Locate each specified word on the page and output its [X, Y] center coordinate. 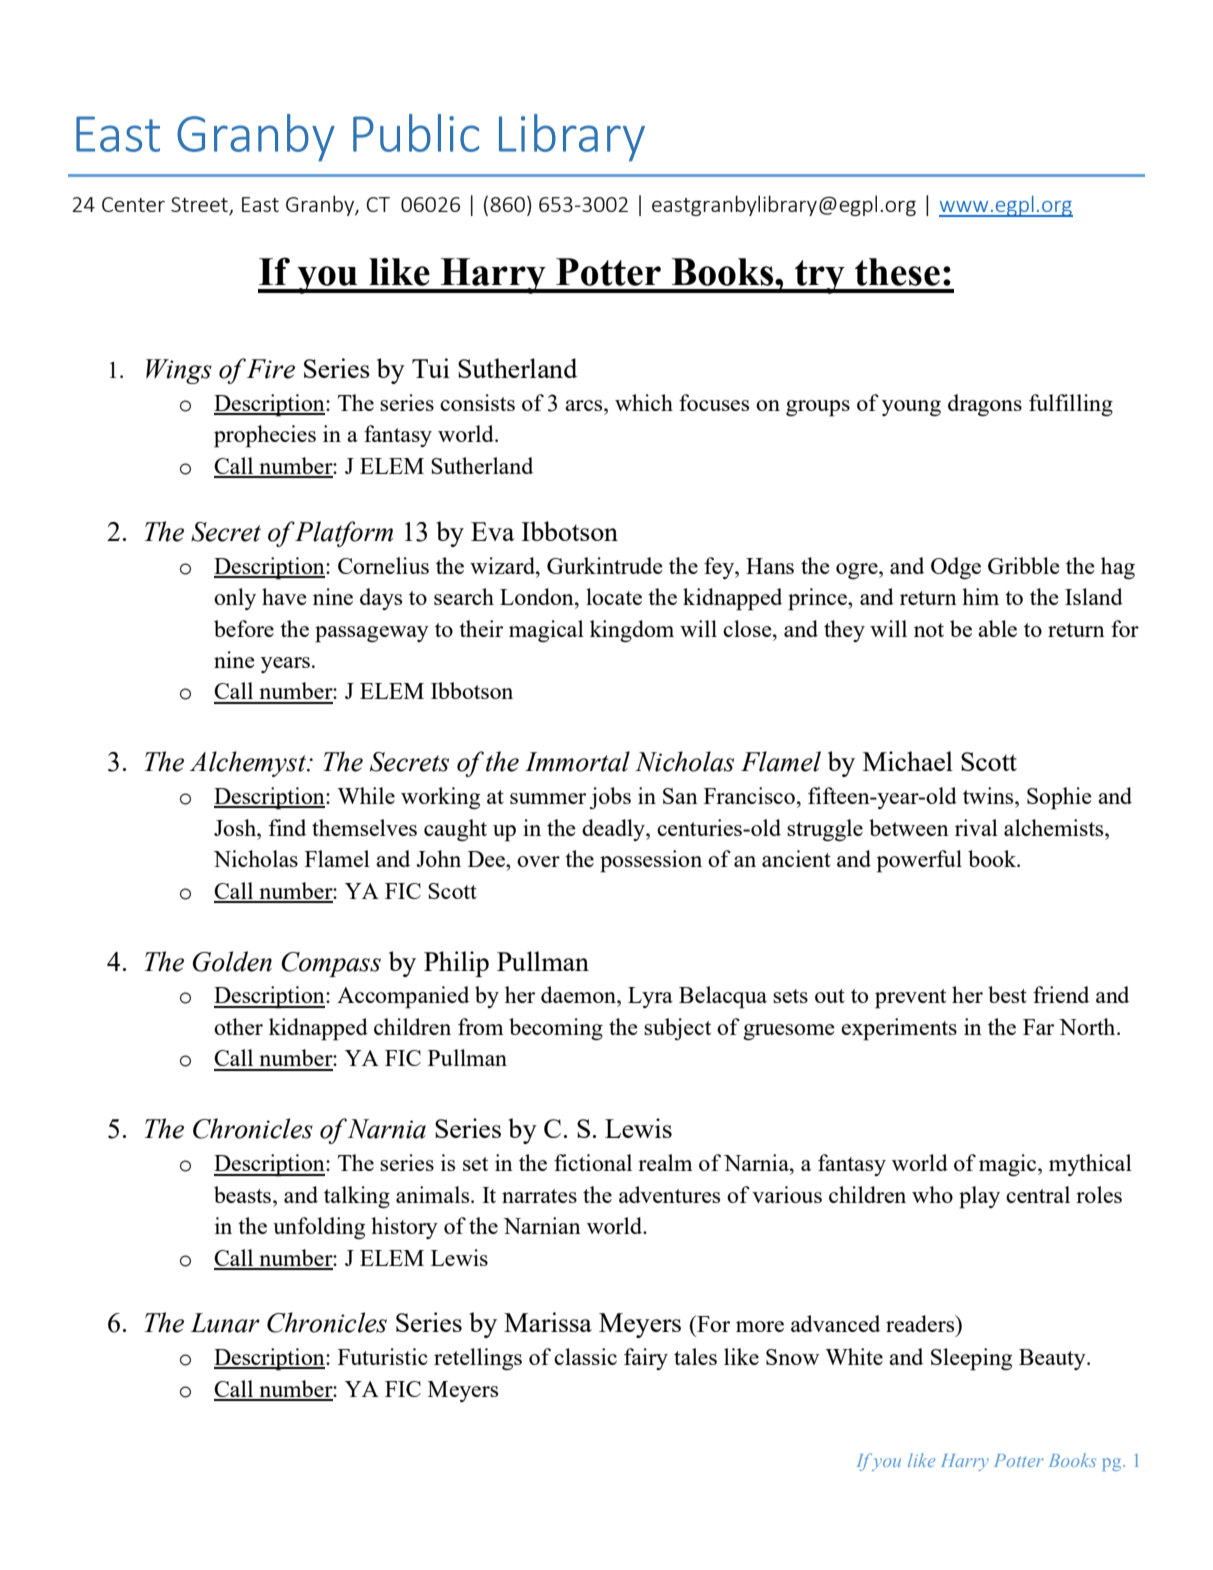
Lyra [650, 997]
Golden [232, 961]
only [235, 599]
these [897, 272]
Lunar [225, 1323]
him [980, 596]
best [1007, 994]
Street [200, 206]
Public [416, 133]
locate [614, 596]
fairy [646, 1359]
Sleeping [971, 1359]
